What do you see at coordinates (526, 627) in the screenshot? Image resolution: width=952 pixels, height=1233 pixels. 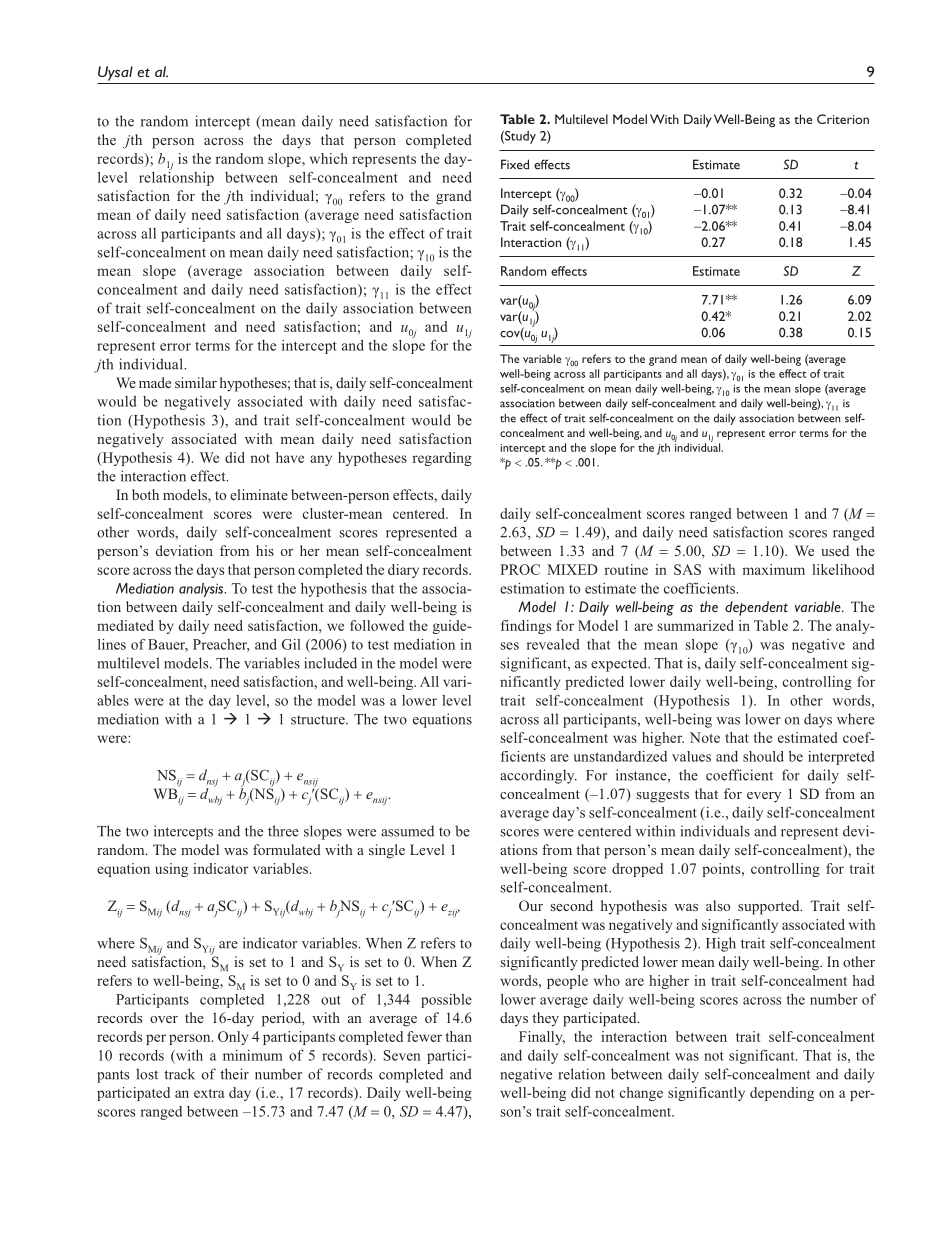 I see `findings` at bounding box center [526, 627].
